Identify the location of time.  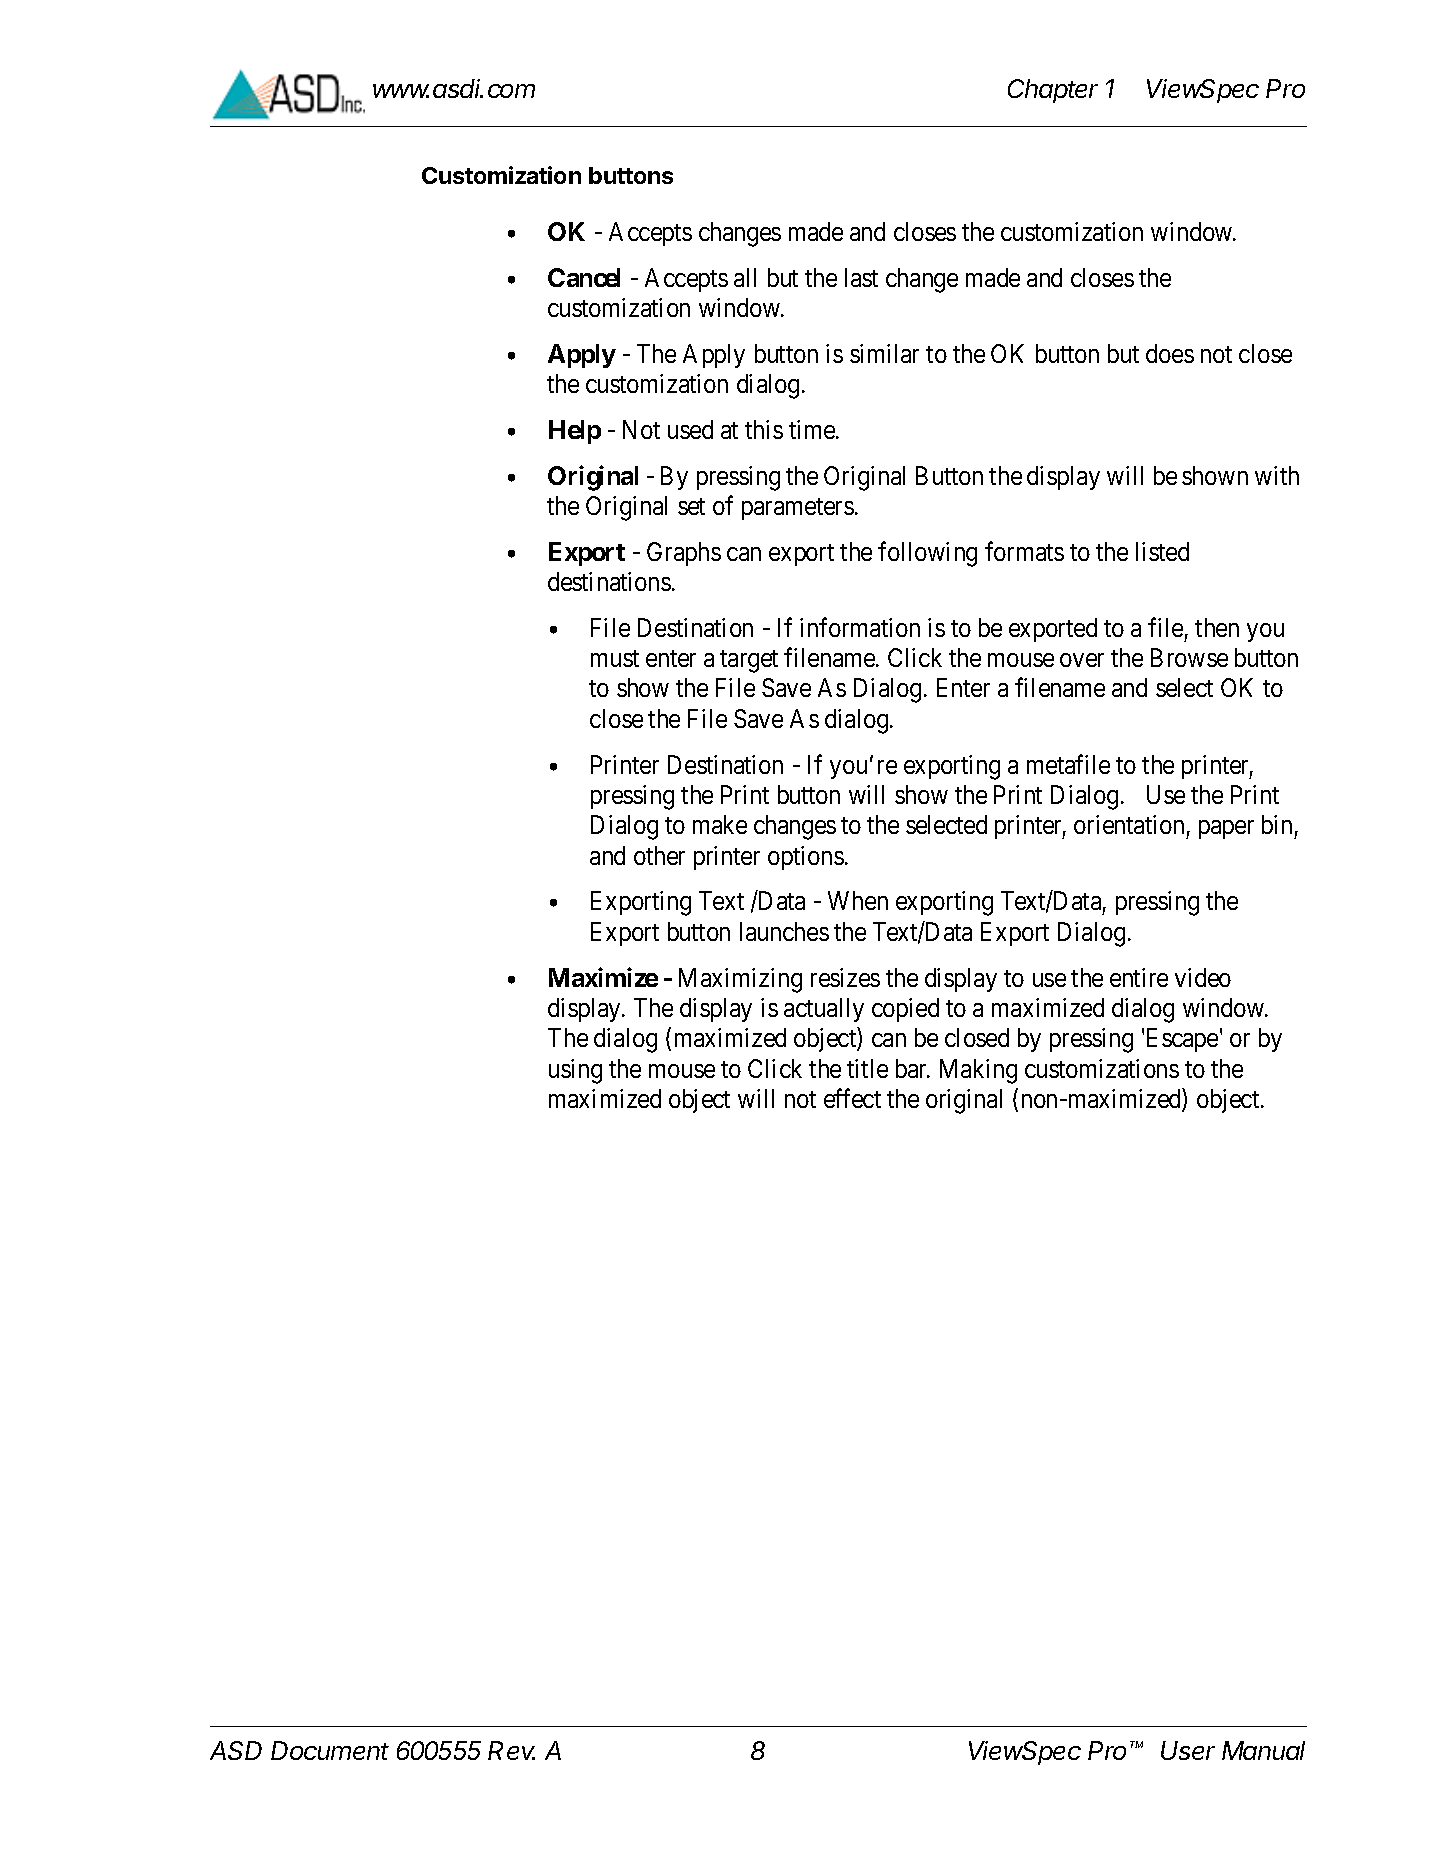
(813, 429).
